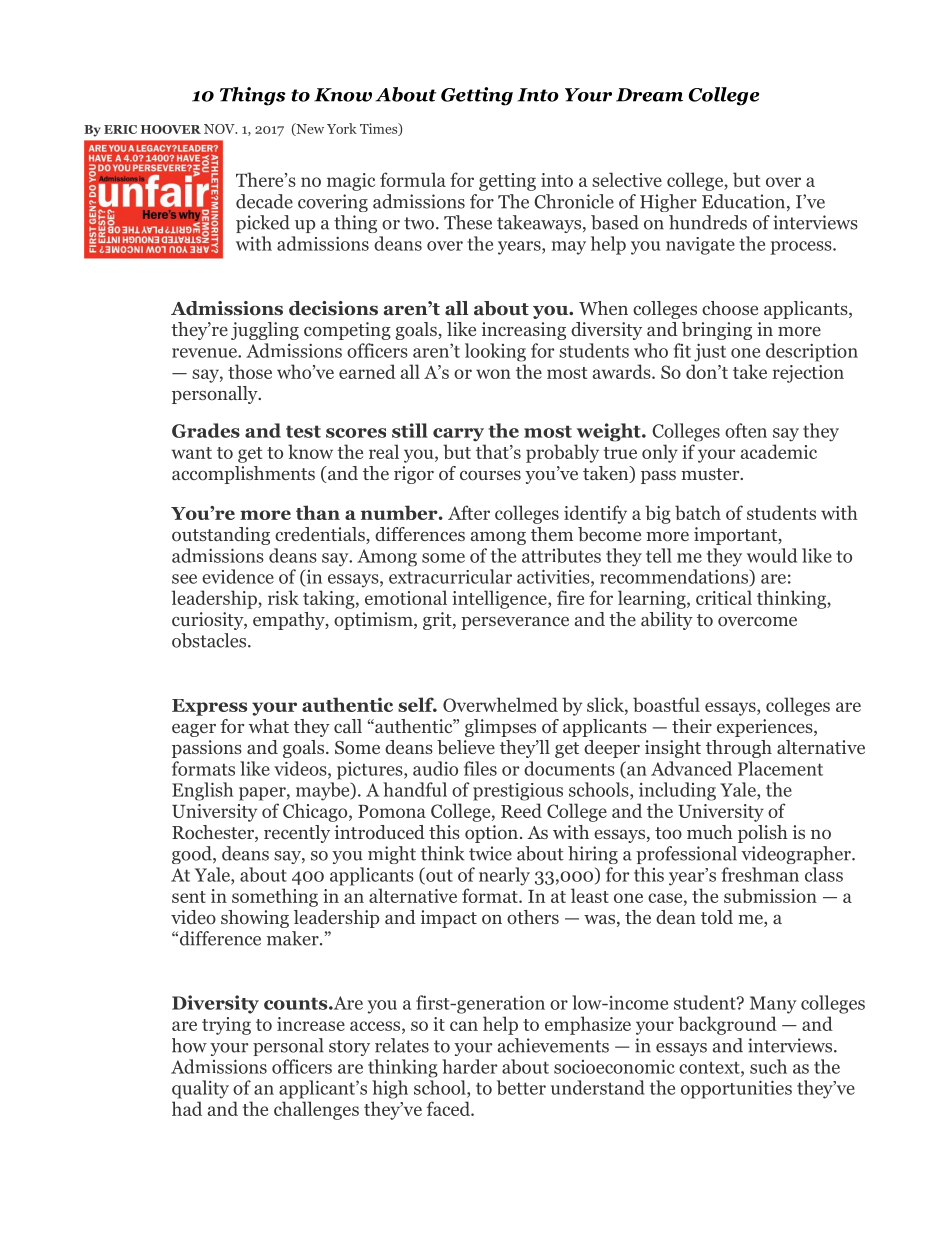 This screenshot has height=1233, width=952. I want to click on harder, so click(470, 1066).
